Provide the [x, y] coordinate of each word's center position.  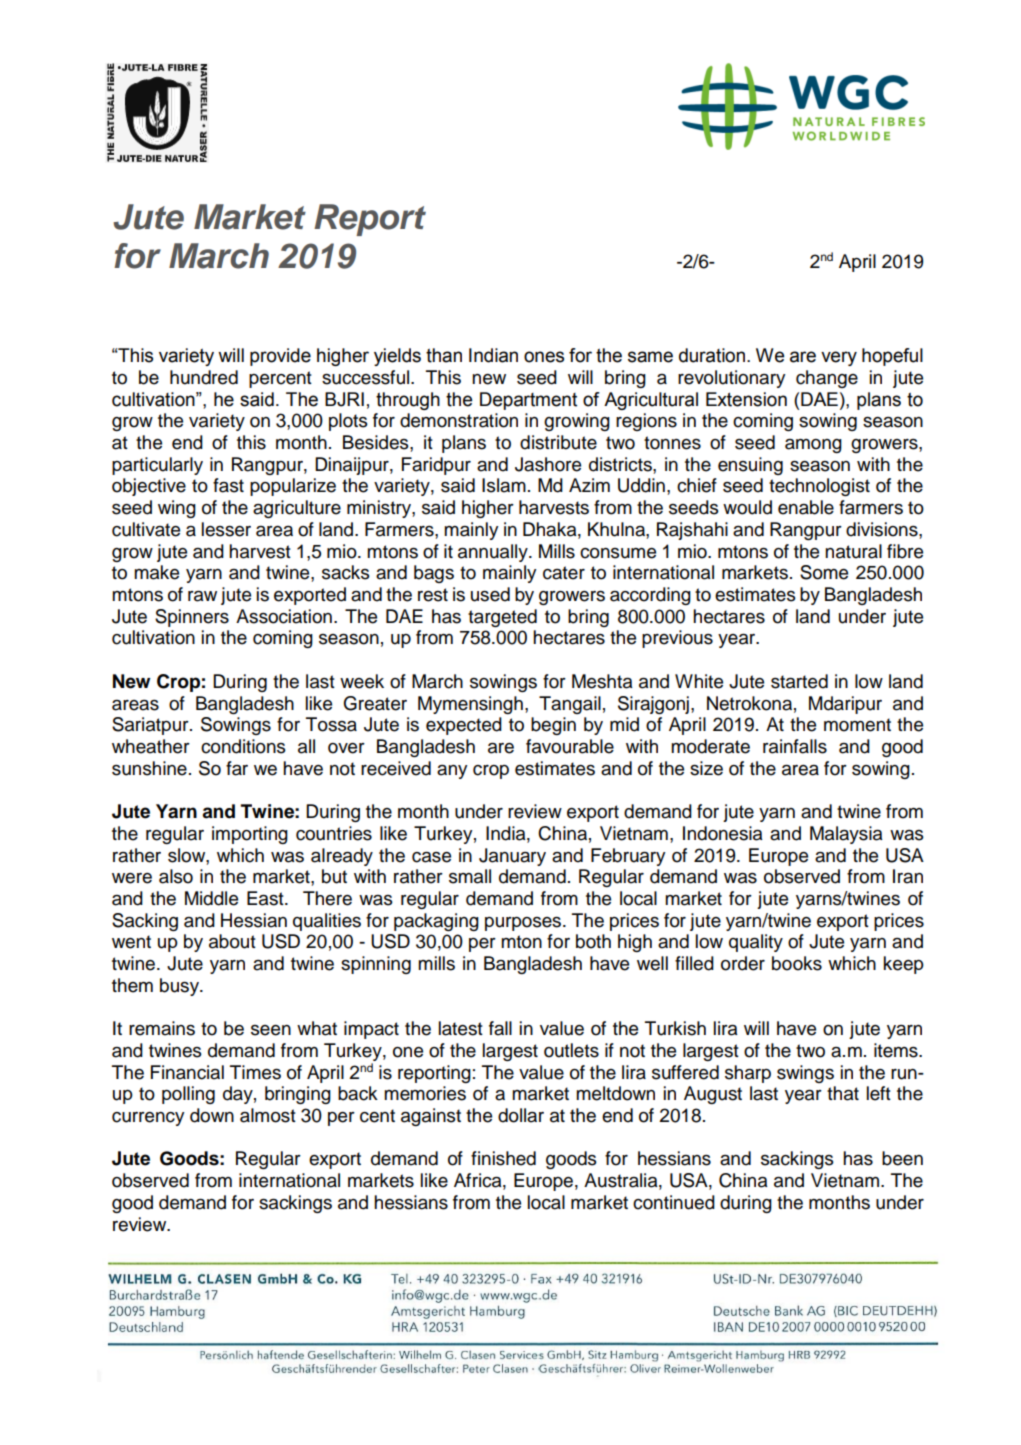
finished [503, 1158]
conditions [243, 746]
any [452, 772]
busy [180, 987]
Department [528, 401]
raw [202, 596]
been [902, 1158]
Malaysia [846, 835]
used [490, 594]
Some [824, 572]
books [797, 963]
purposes [524, 924]
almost [268, 1115]
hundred [204, 377]
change [827, 379]
